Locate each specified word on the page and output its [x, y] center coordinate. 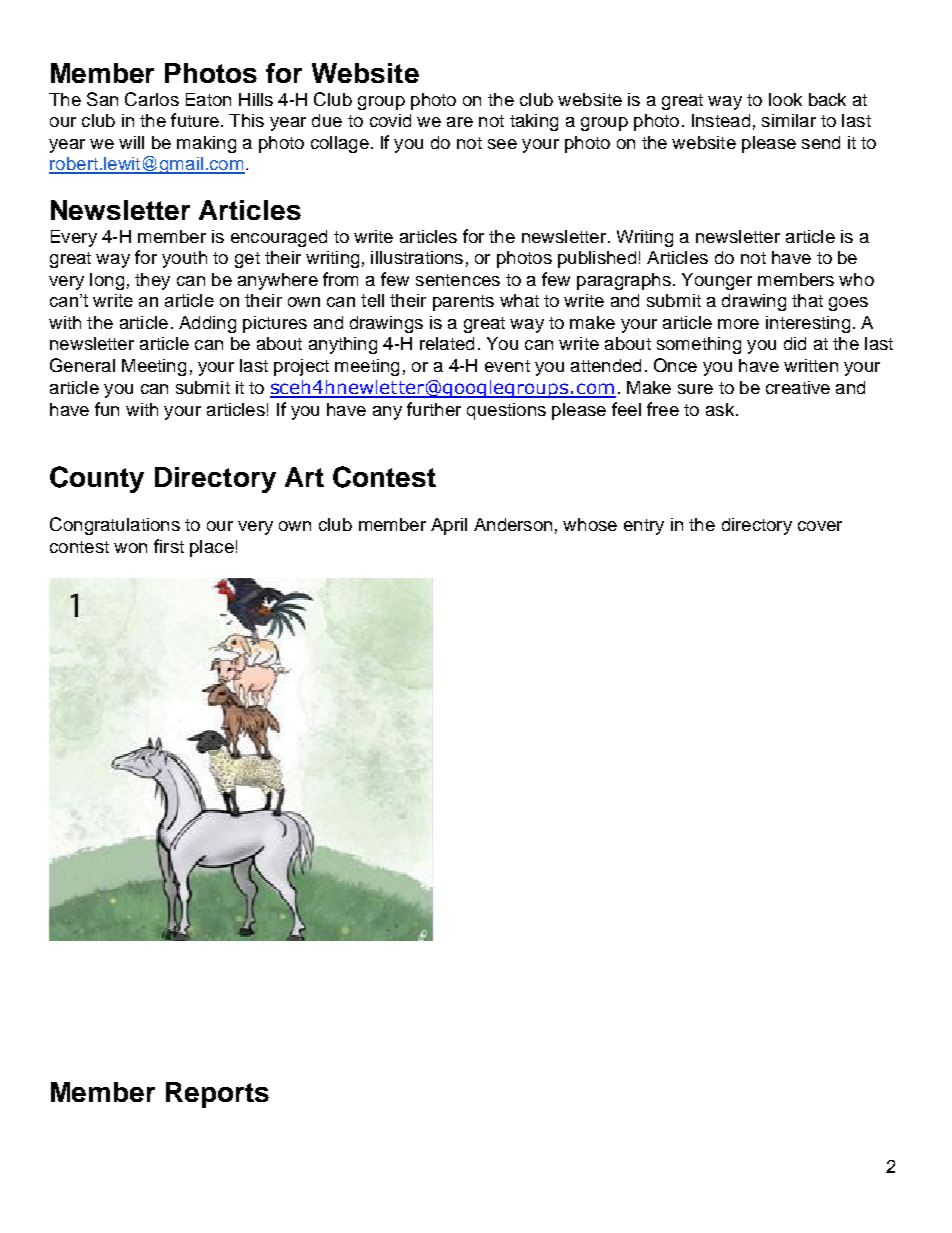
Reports [217, 1095]
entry [644, 527]
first [169, 546]
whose [590, 524]
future [195, 120]
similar [789, 120]
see [502, 144]
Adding [207, 324]
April [449, 526]
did [795, 343]
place [212, 548]
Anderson [513, 524]
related [447, 343]
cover [820, 526]
